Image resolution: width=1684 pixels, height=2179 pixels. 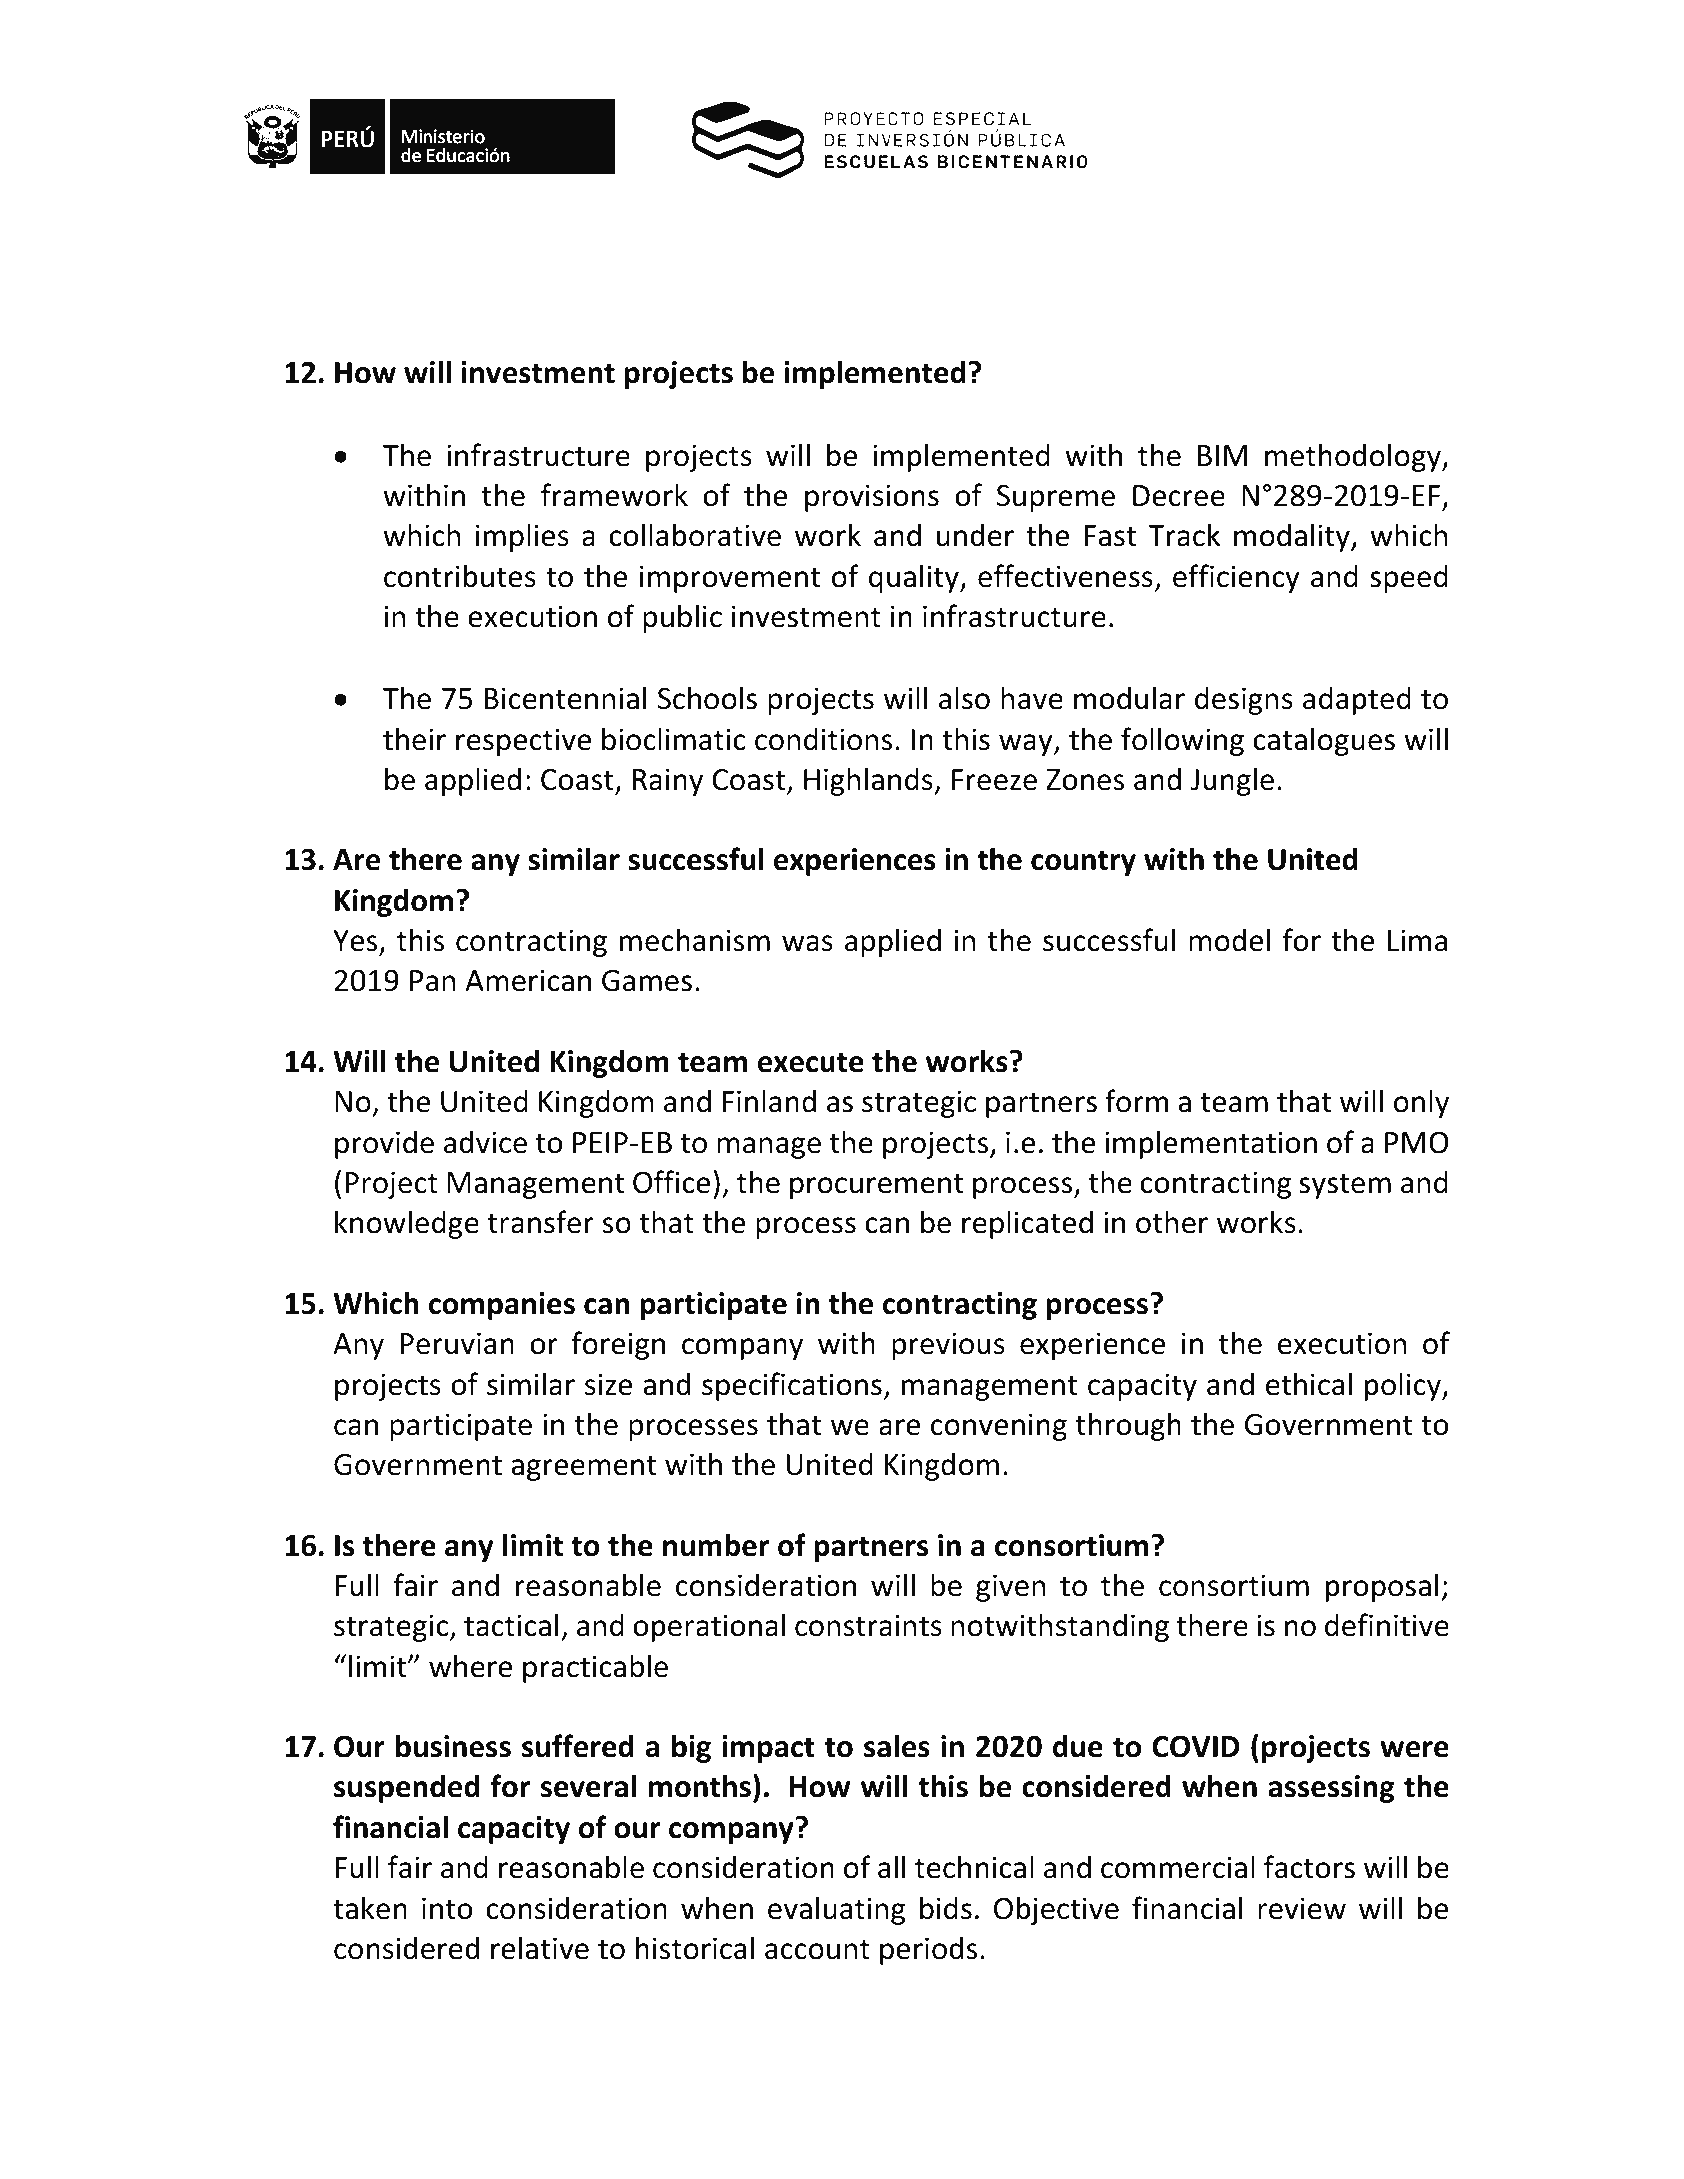 What do you see at coordinates (872, 498) in the screenshot?
I see `provisions` at bounding box center [872, 498].
